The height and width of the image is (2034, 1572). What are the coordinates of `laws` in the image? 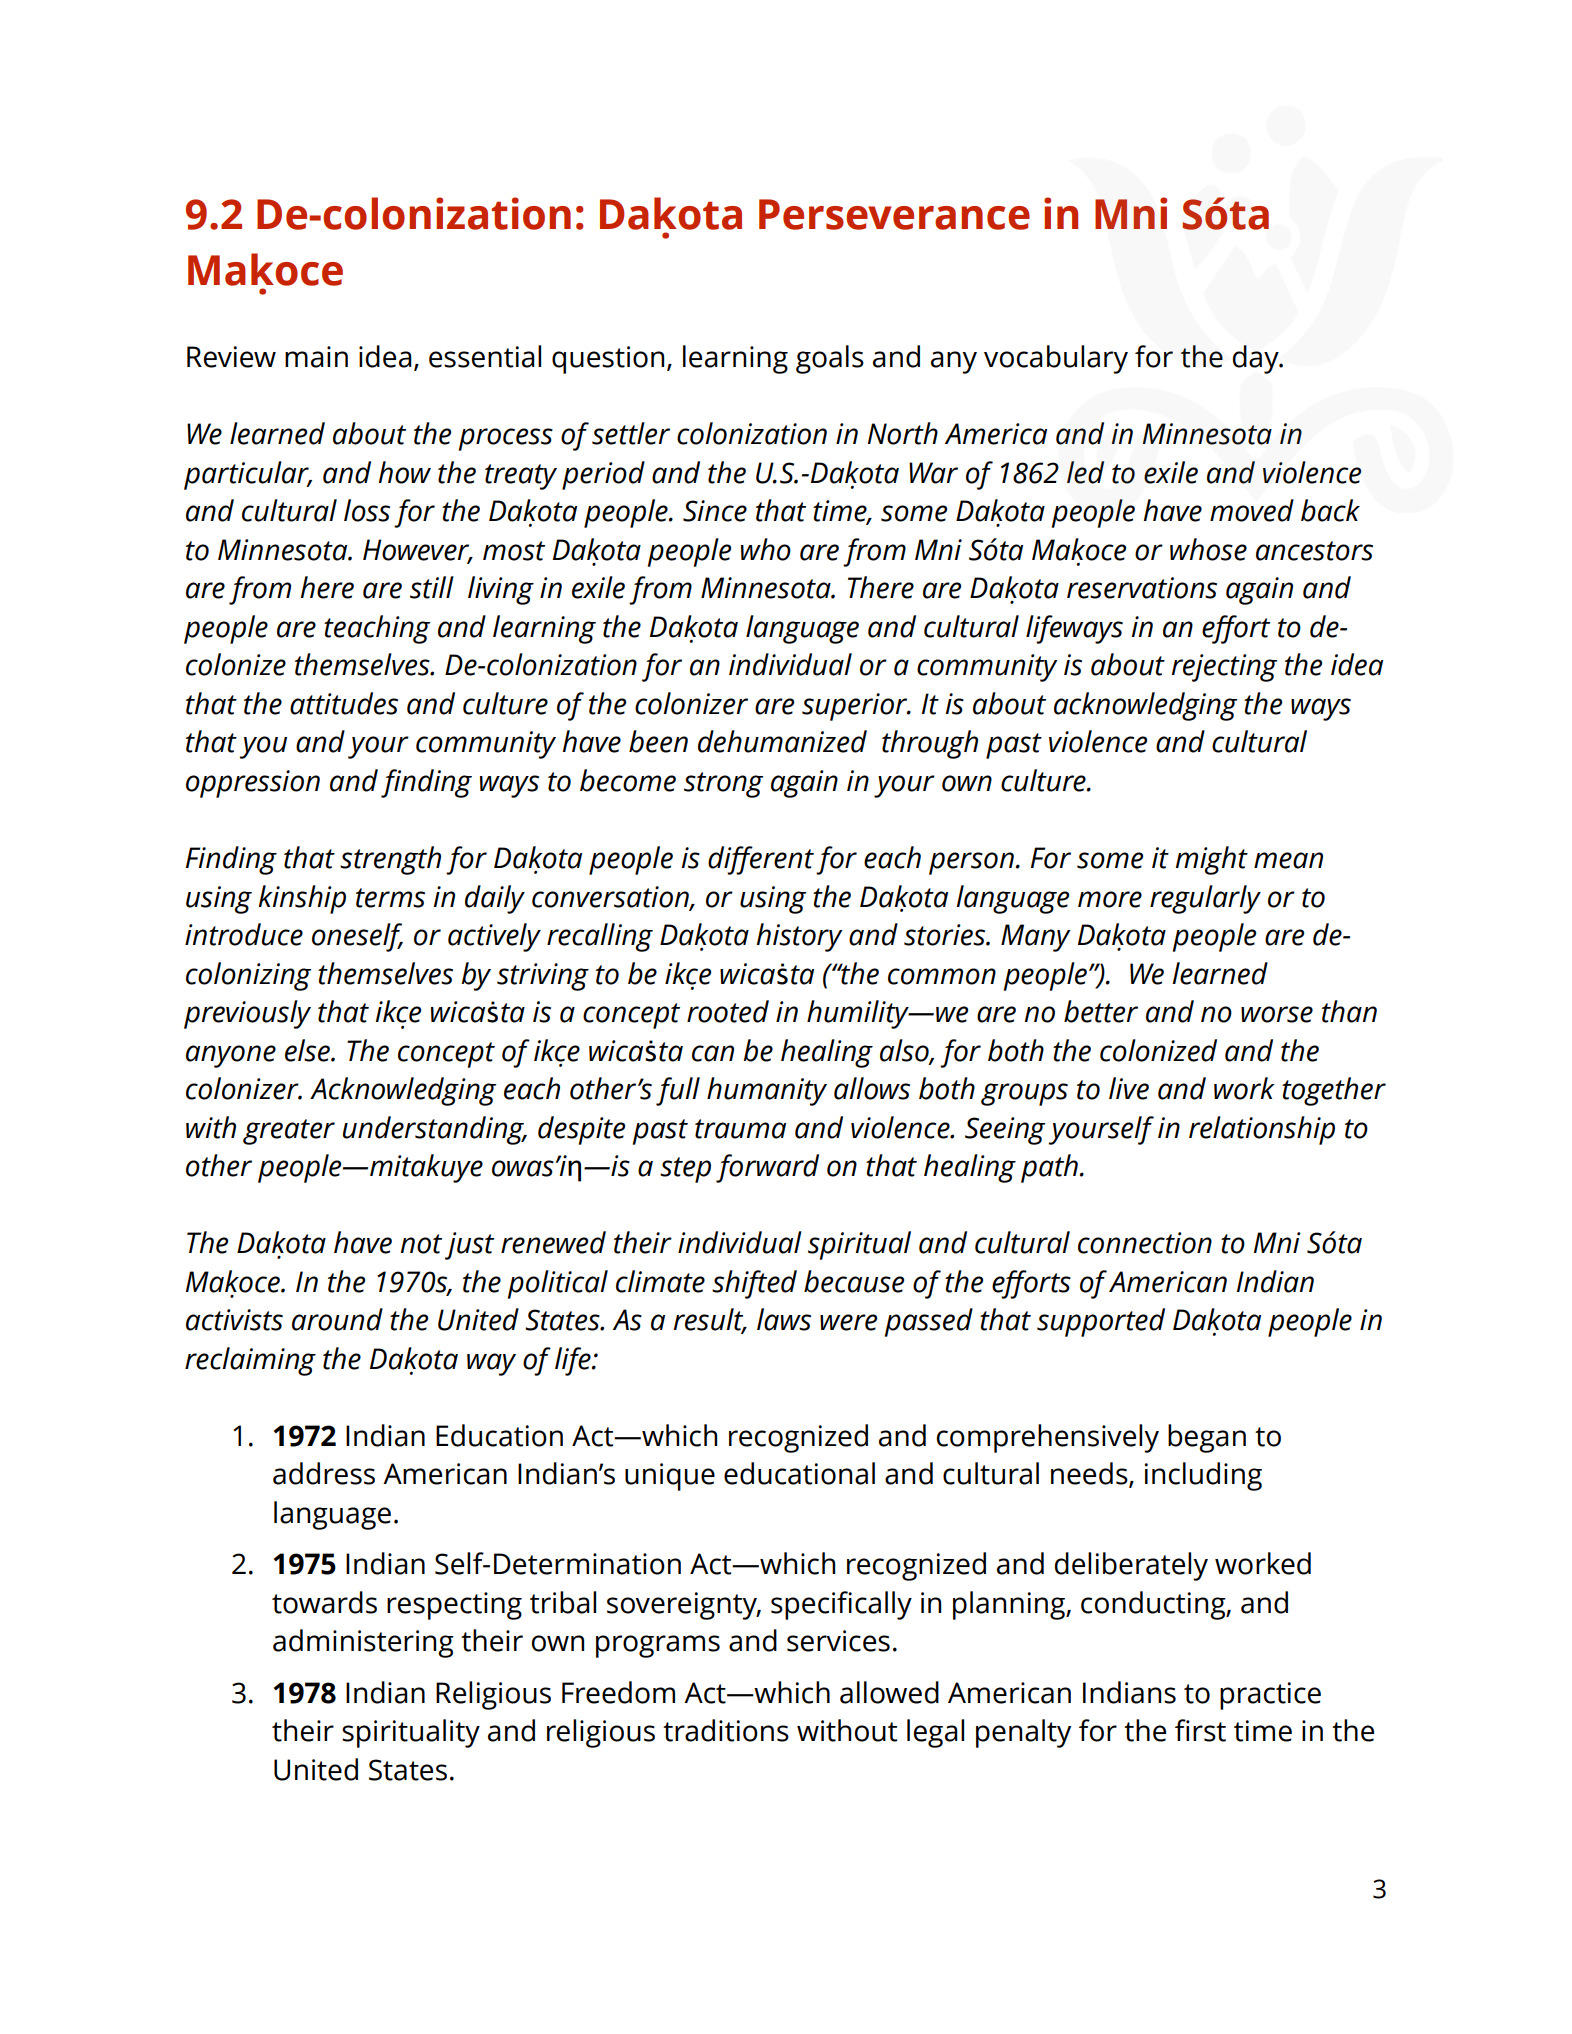 It's located at (784, 1319).
